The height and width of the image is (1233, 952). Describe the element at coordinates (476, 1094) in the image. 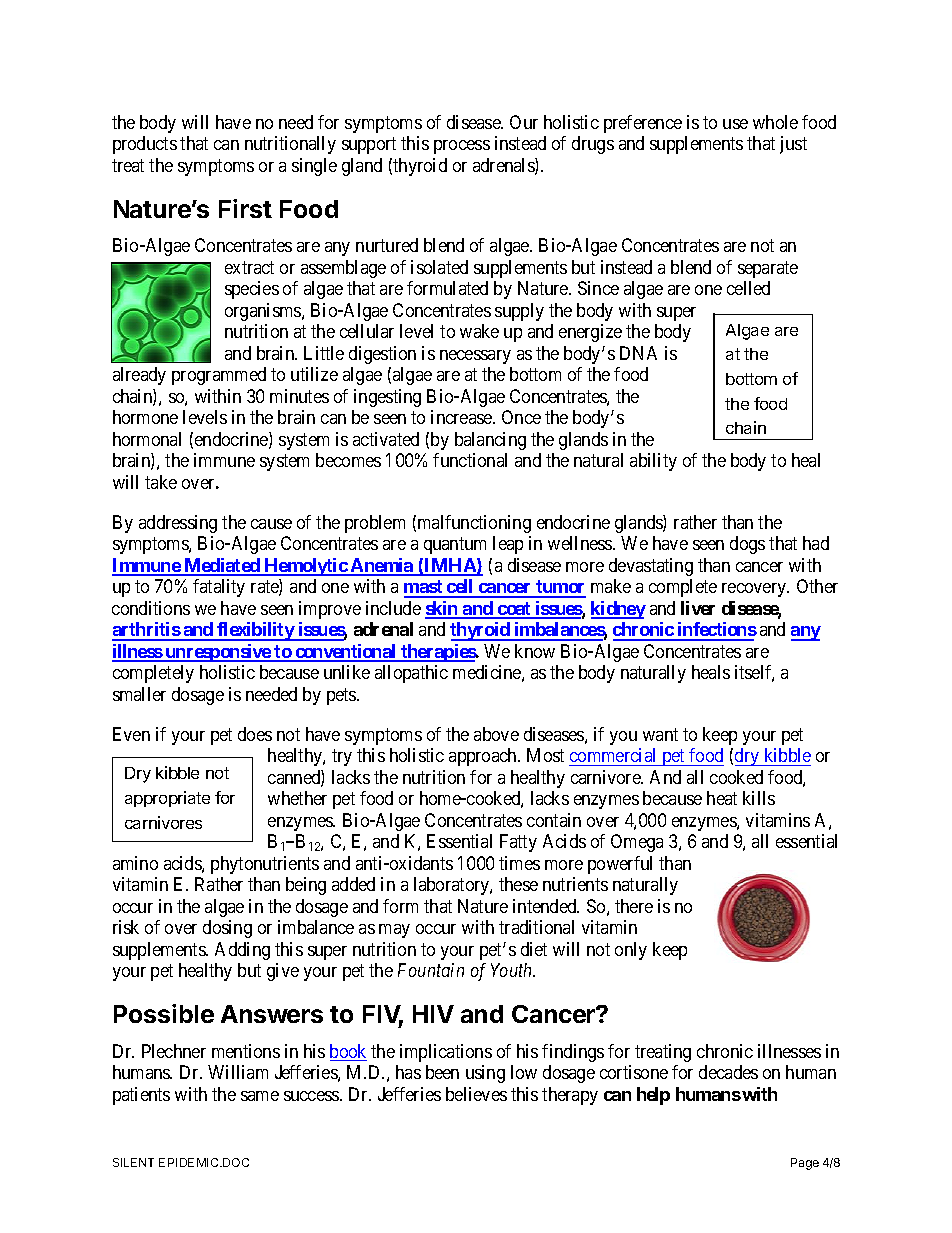

I see `believes` at that location.
